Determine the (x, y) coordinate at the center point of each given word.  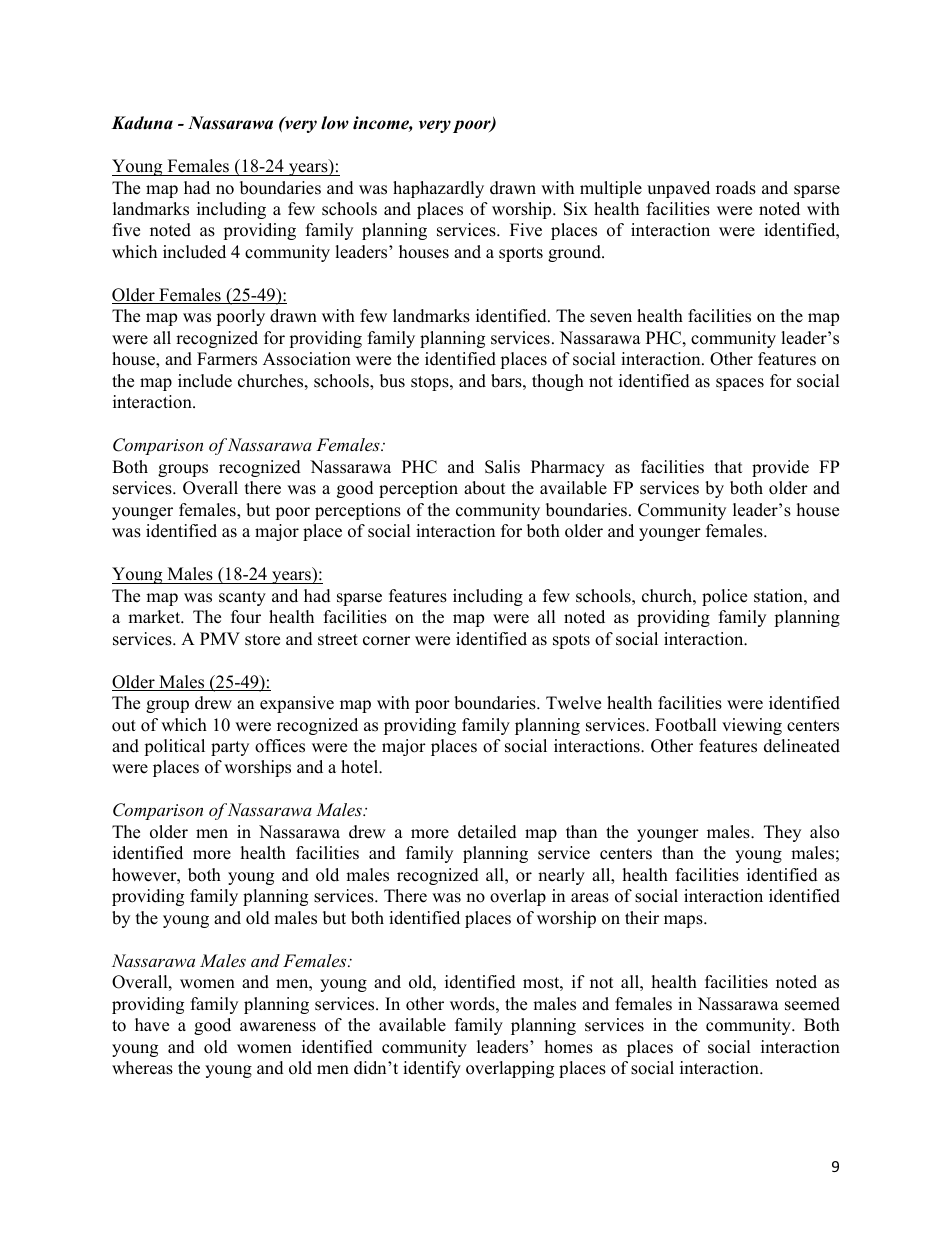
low (335, 123)
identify (432, 1069)
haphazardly (438, 189)
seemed (812, 1004)
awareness (278, 1027)
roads (736, 188)
